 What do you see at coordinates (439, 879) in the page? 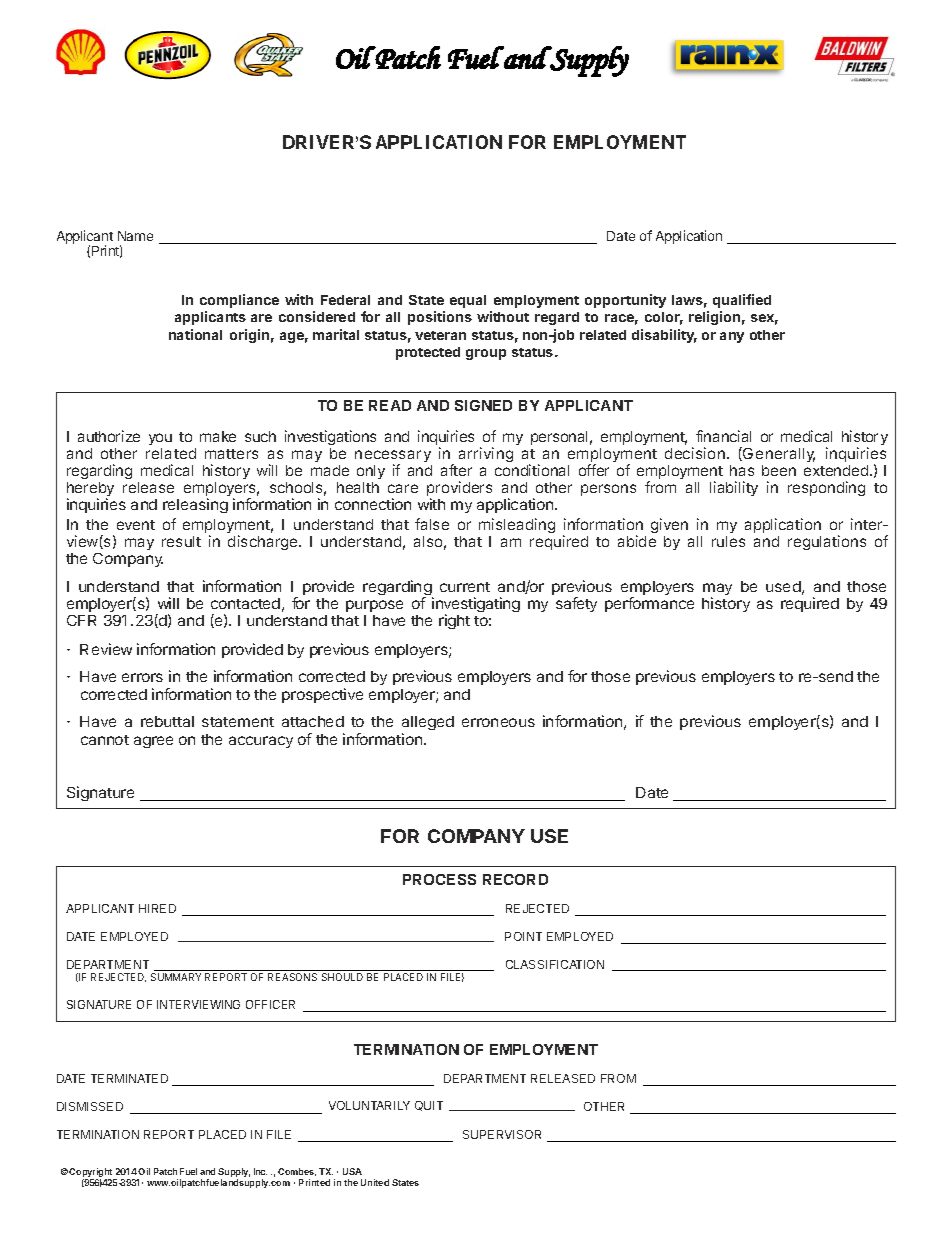
I see `PROCESS` at bounding box center [439, 879].
